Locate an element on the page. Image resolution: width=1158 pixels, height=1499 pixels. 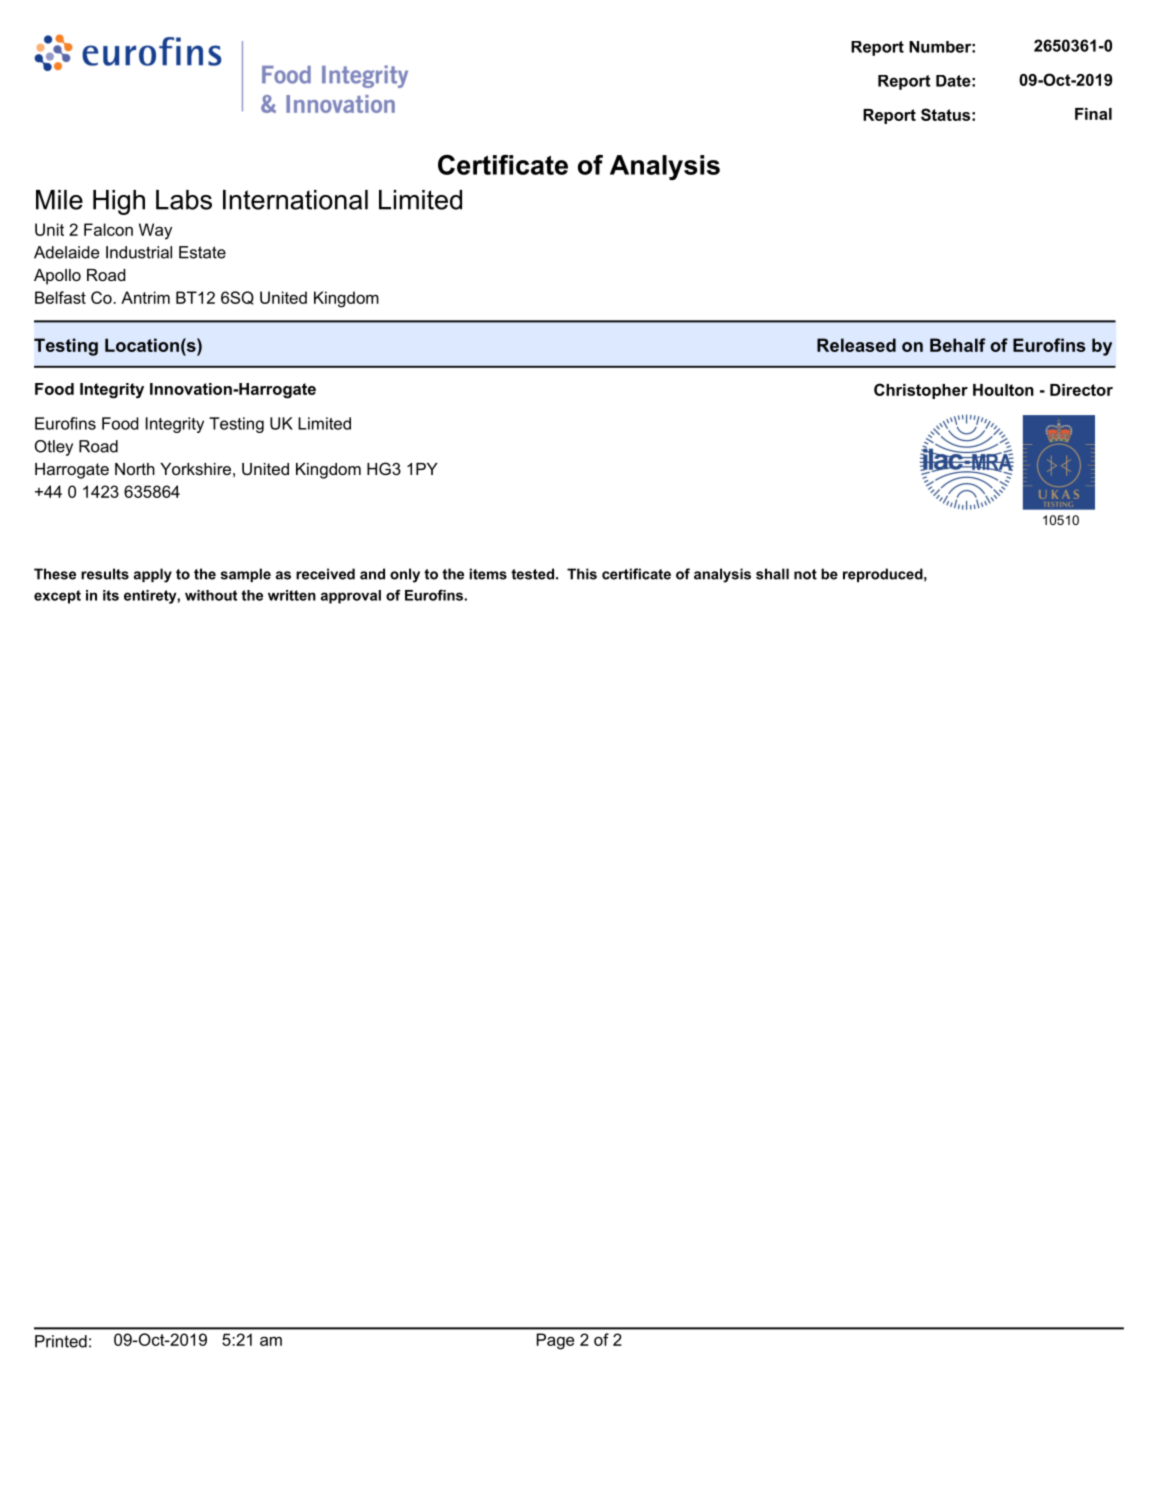
Final is located at coordinates (1093, 114).
